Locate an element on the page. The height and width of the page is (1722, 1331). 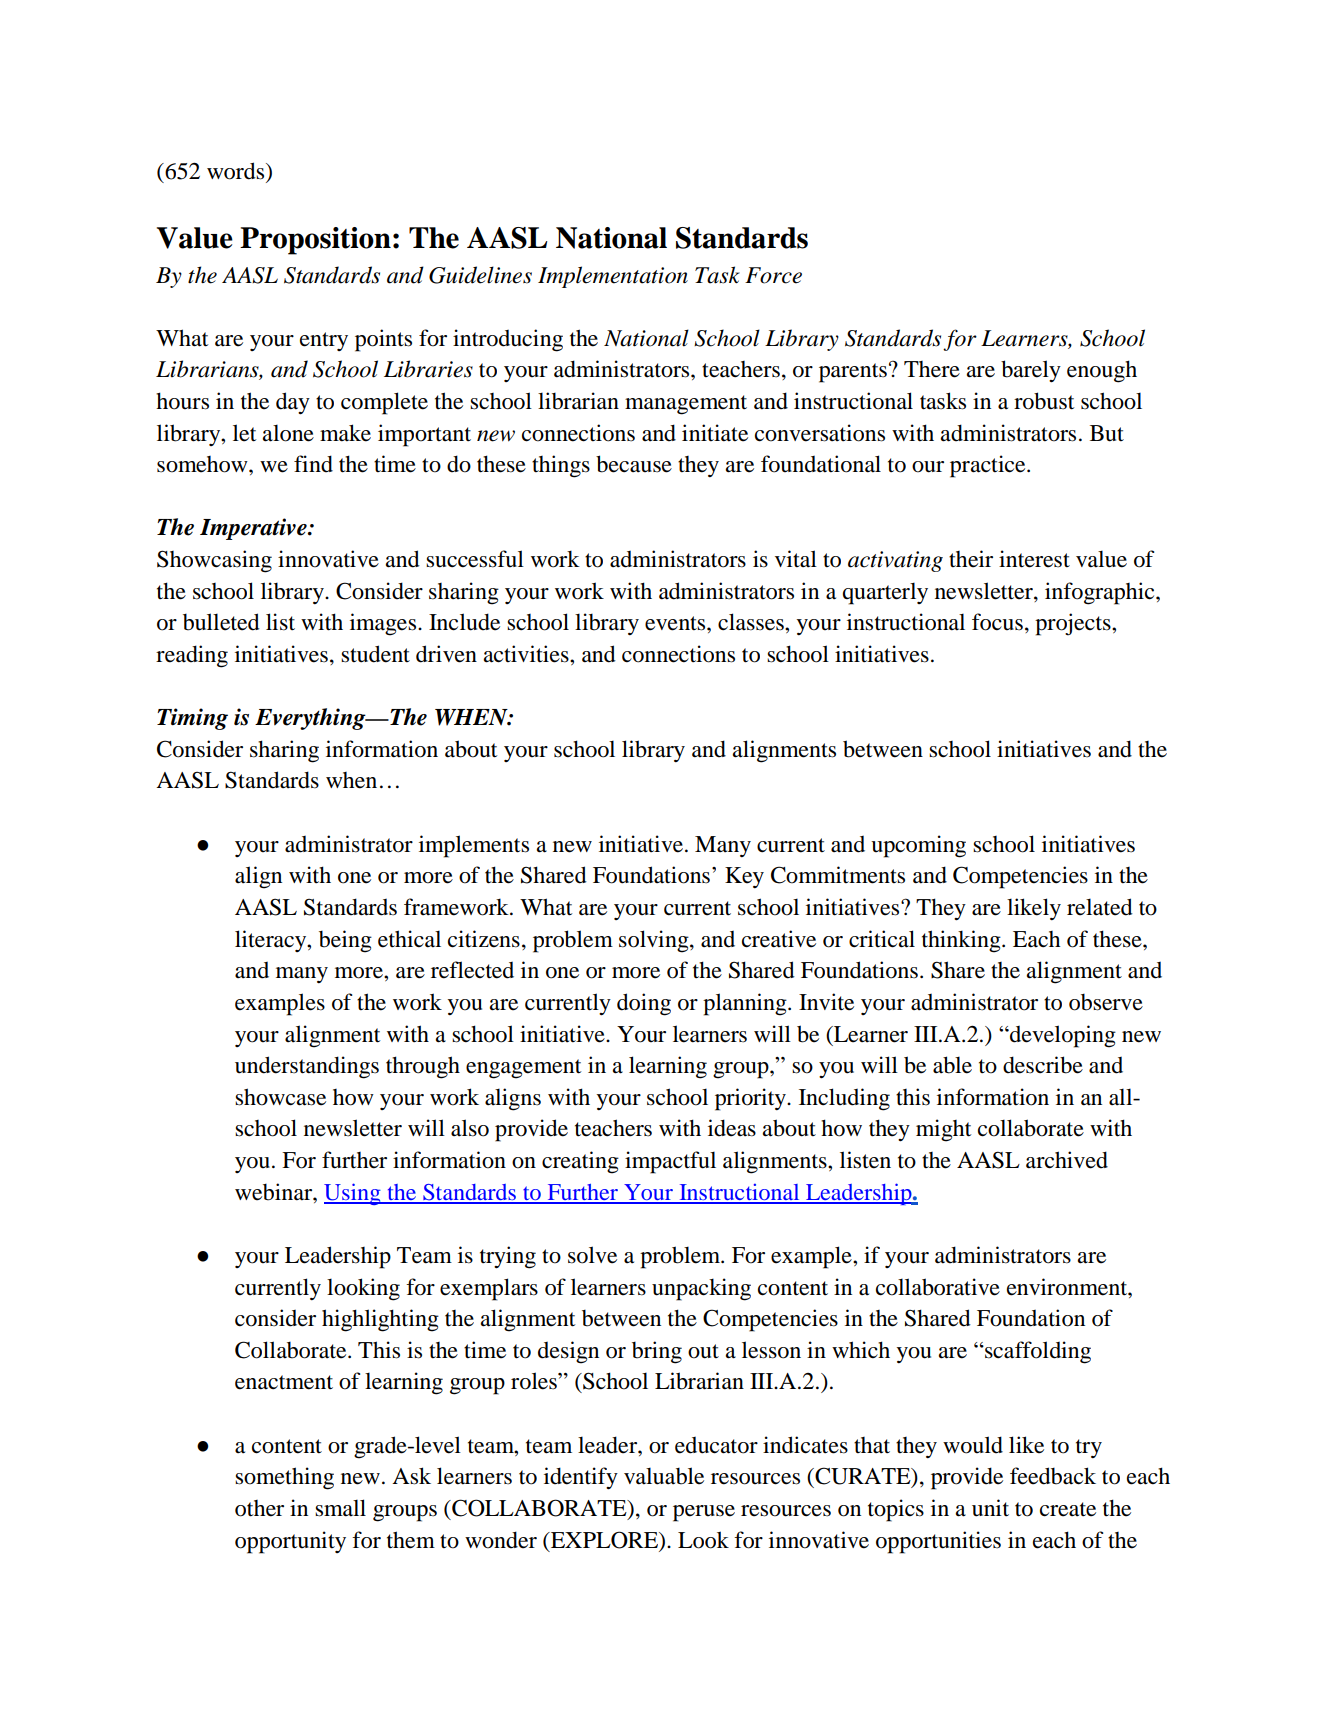
events is located at coordinates (676, 623).
